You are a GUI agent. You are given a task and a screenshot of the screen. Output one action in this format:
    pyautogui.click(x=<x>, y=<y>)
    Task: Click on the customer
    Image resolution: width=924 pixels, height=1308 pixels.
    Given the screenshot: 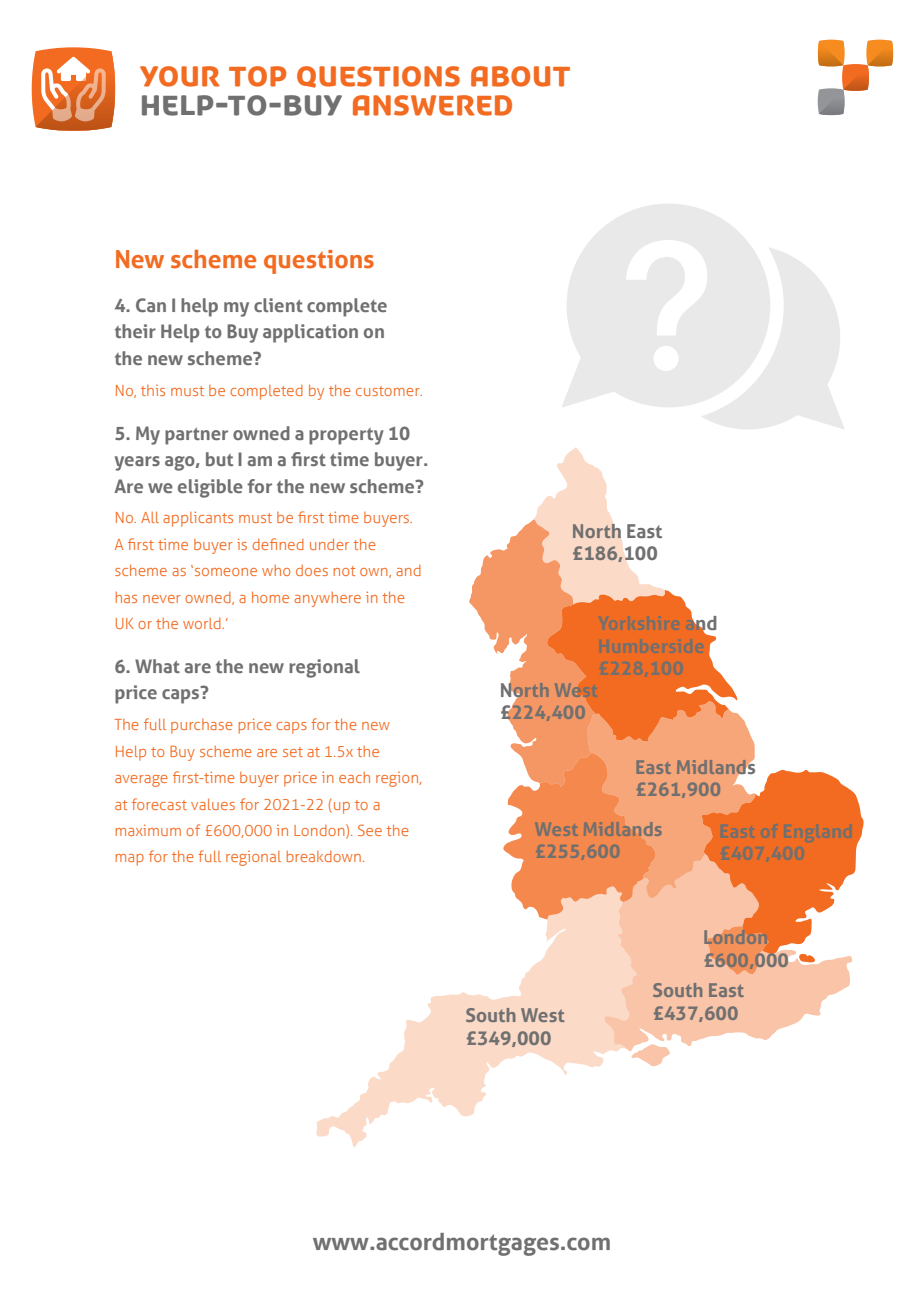 What is the action you would take?
    pyautogui.click(x=389, y=391)
